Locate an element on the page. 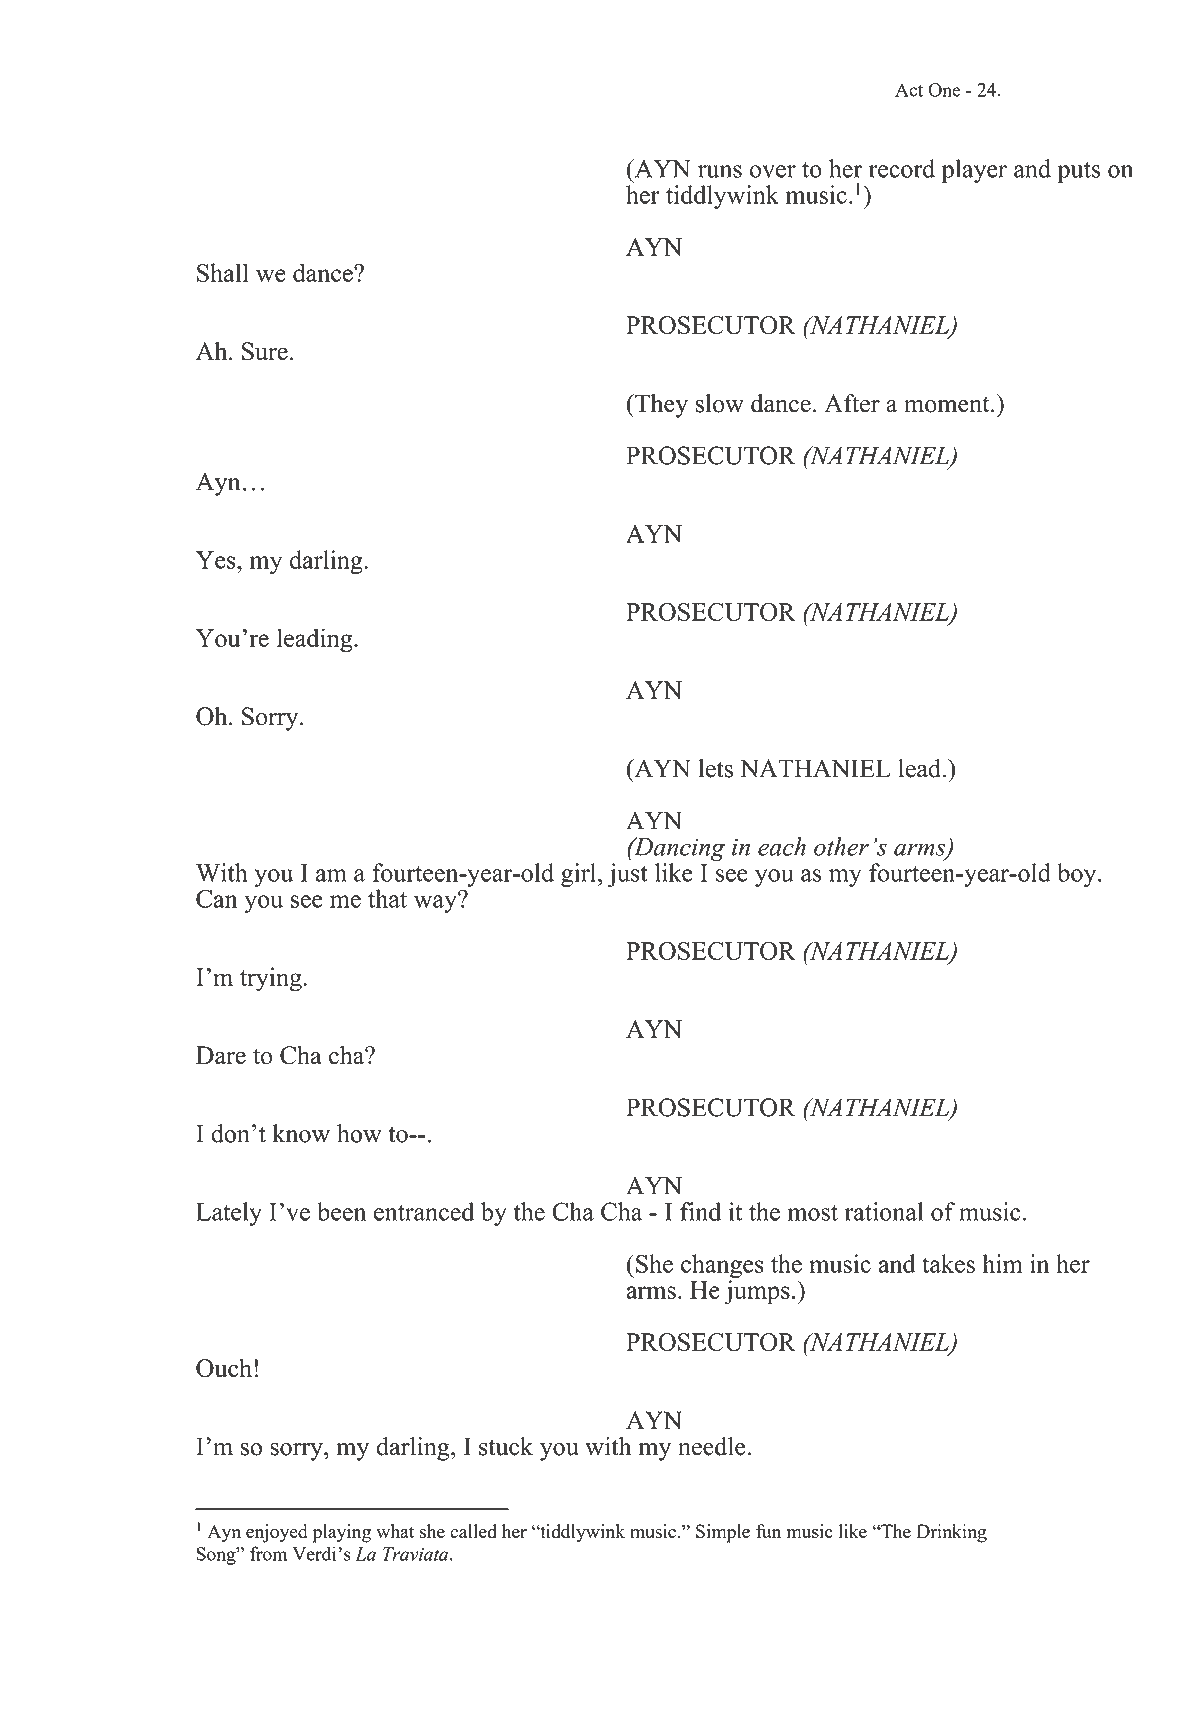 The image size is (1197, 1721). runs is located at coordinates (720, 171).
